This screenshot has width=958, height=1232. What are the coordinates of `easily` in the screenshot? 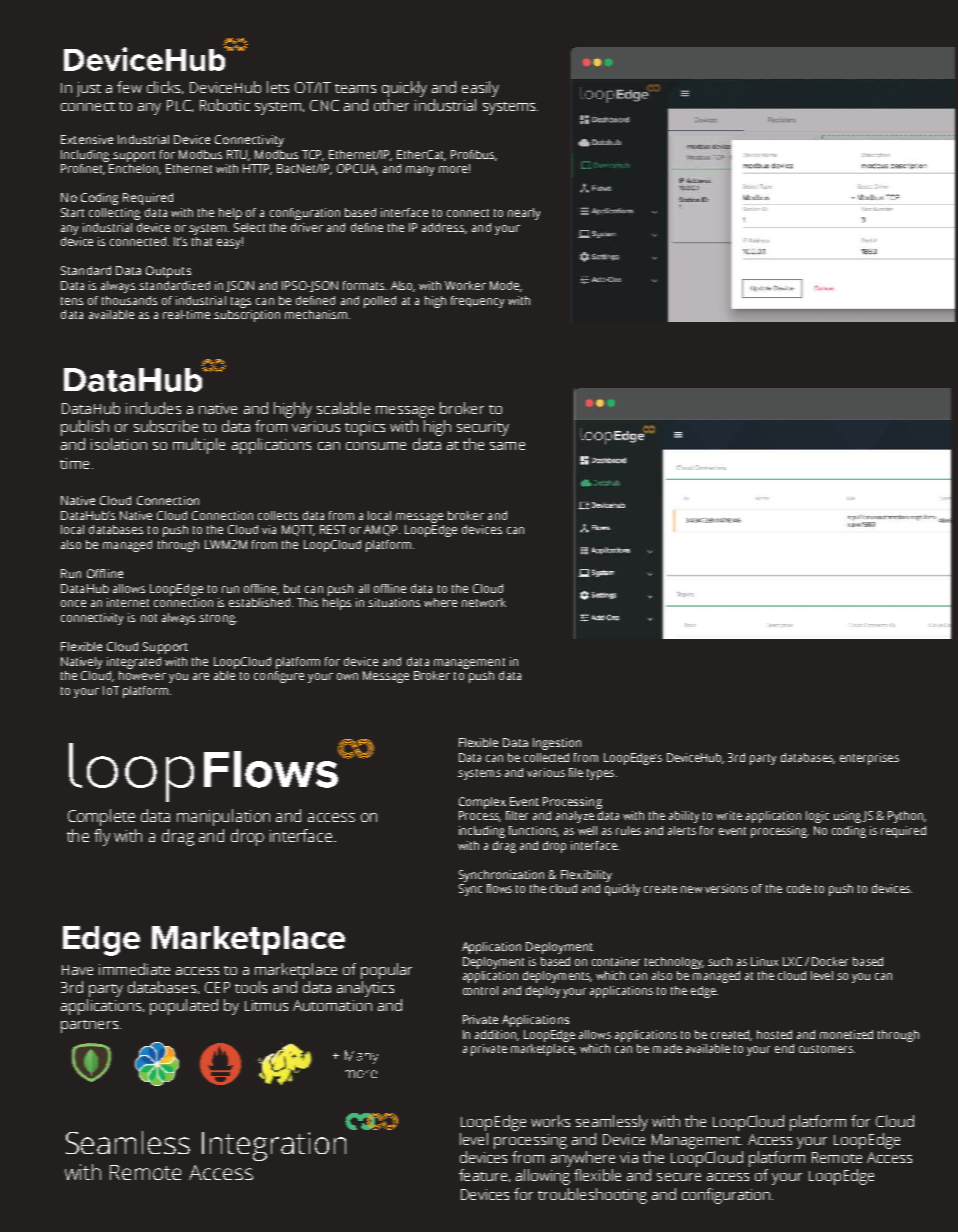 It's located at (480, 89).
